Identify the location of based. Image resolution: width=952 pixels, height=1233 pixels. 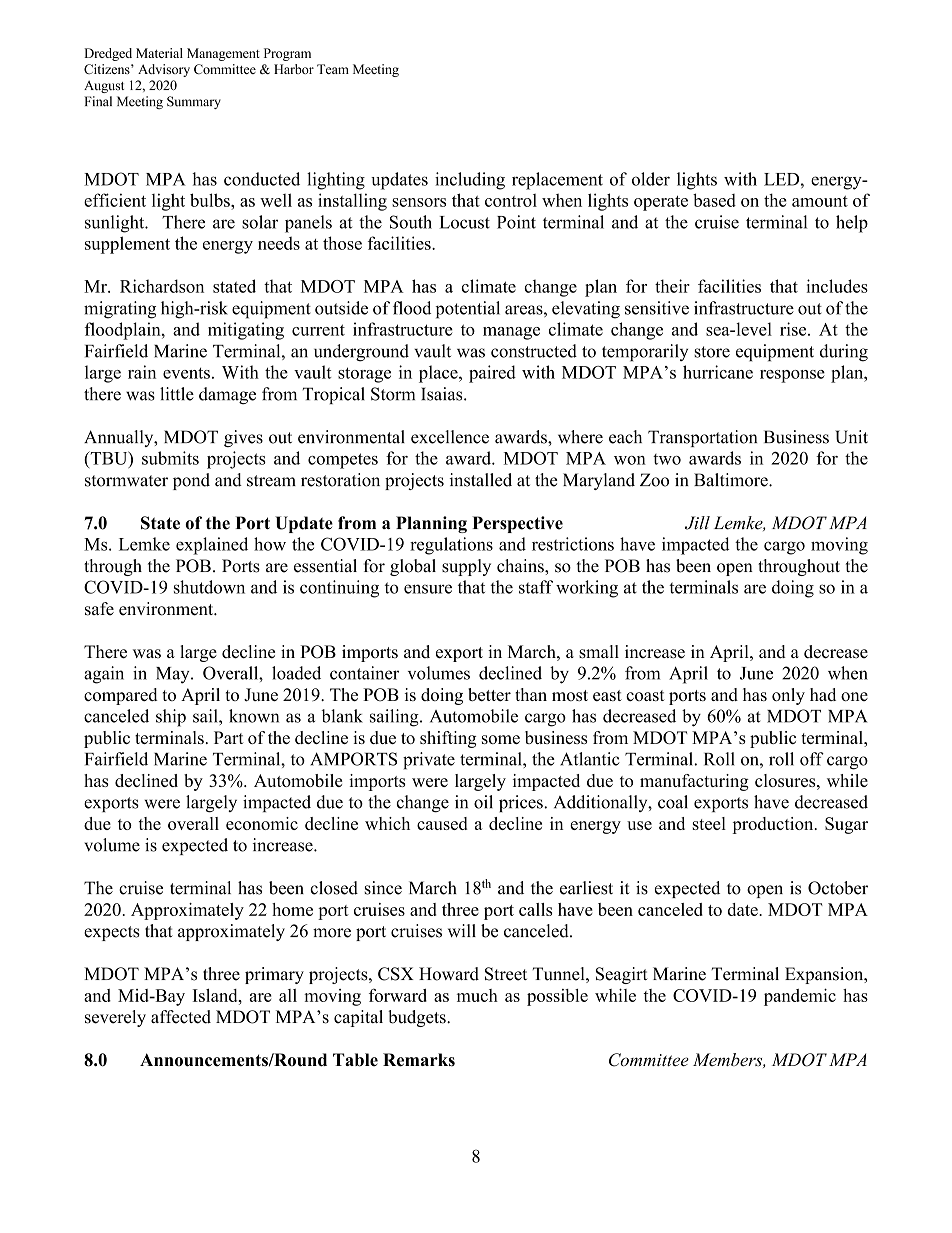
(714, 200).
